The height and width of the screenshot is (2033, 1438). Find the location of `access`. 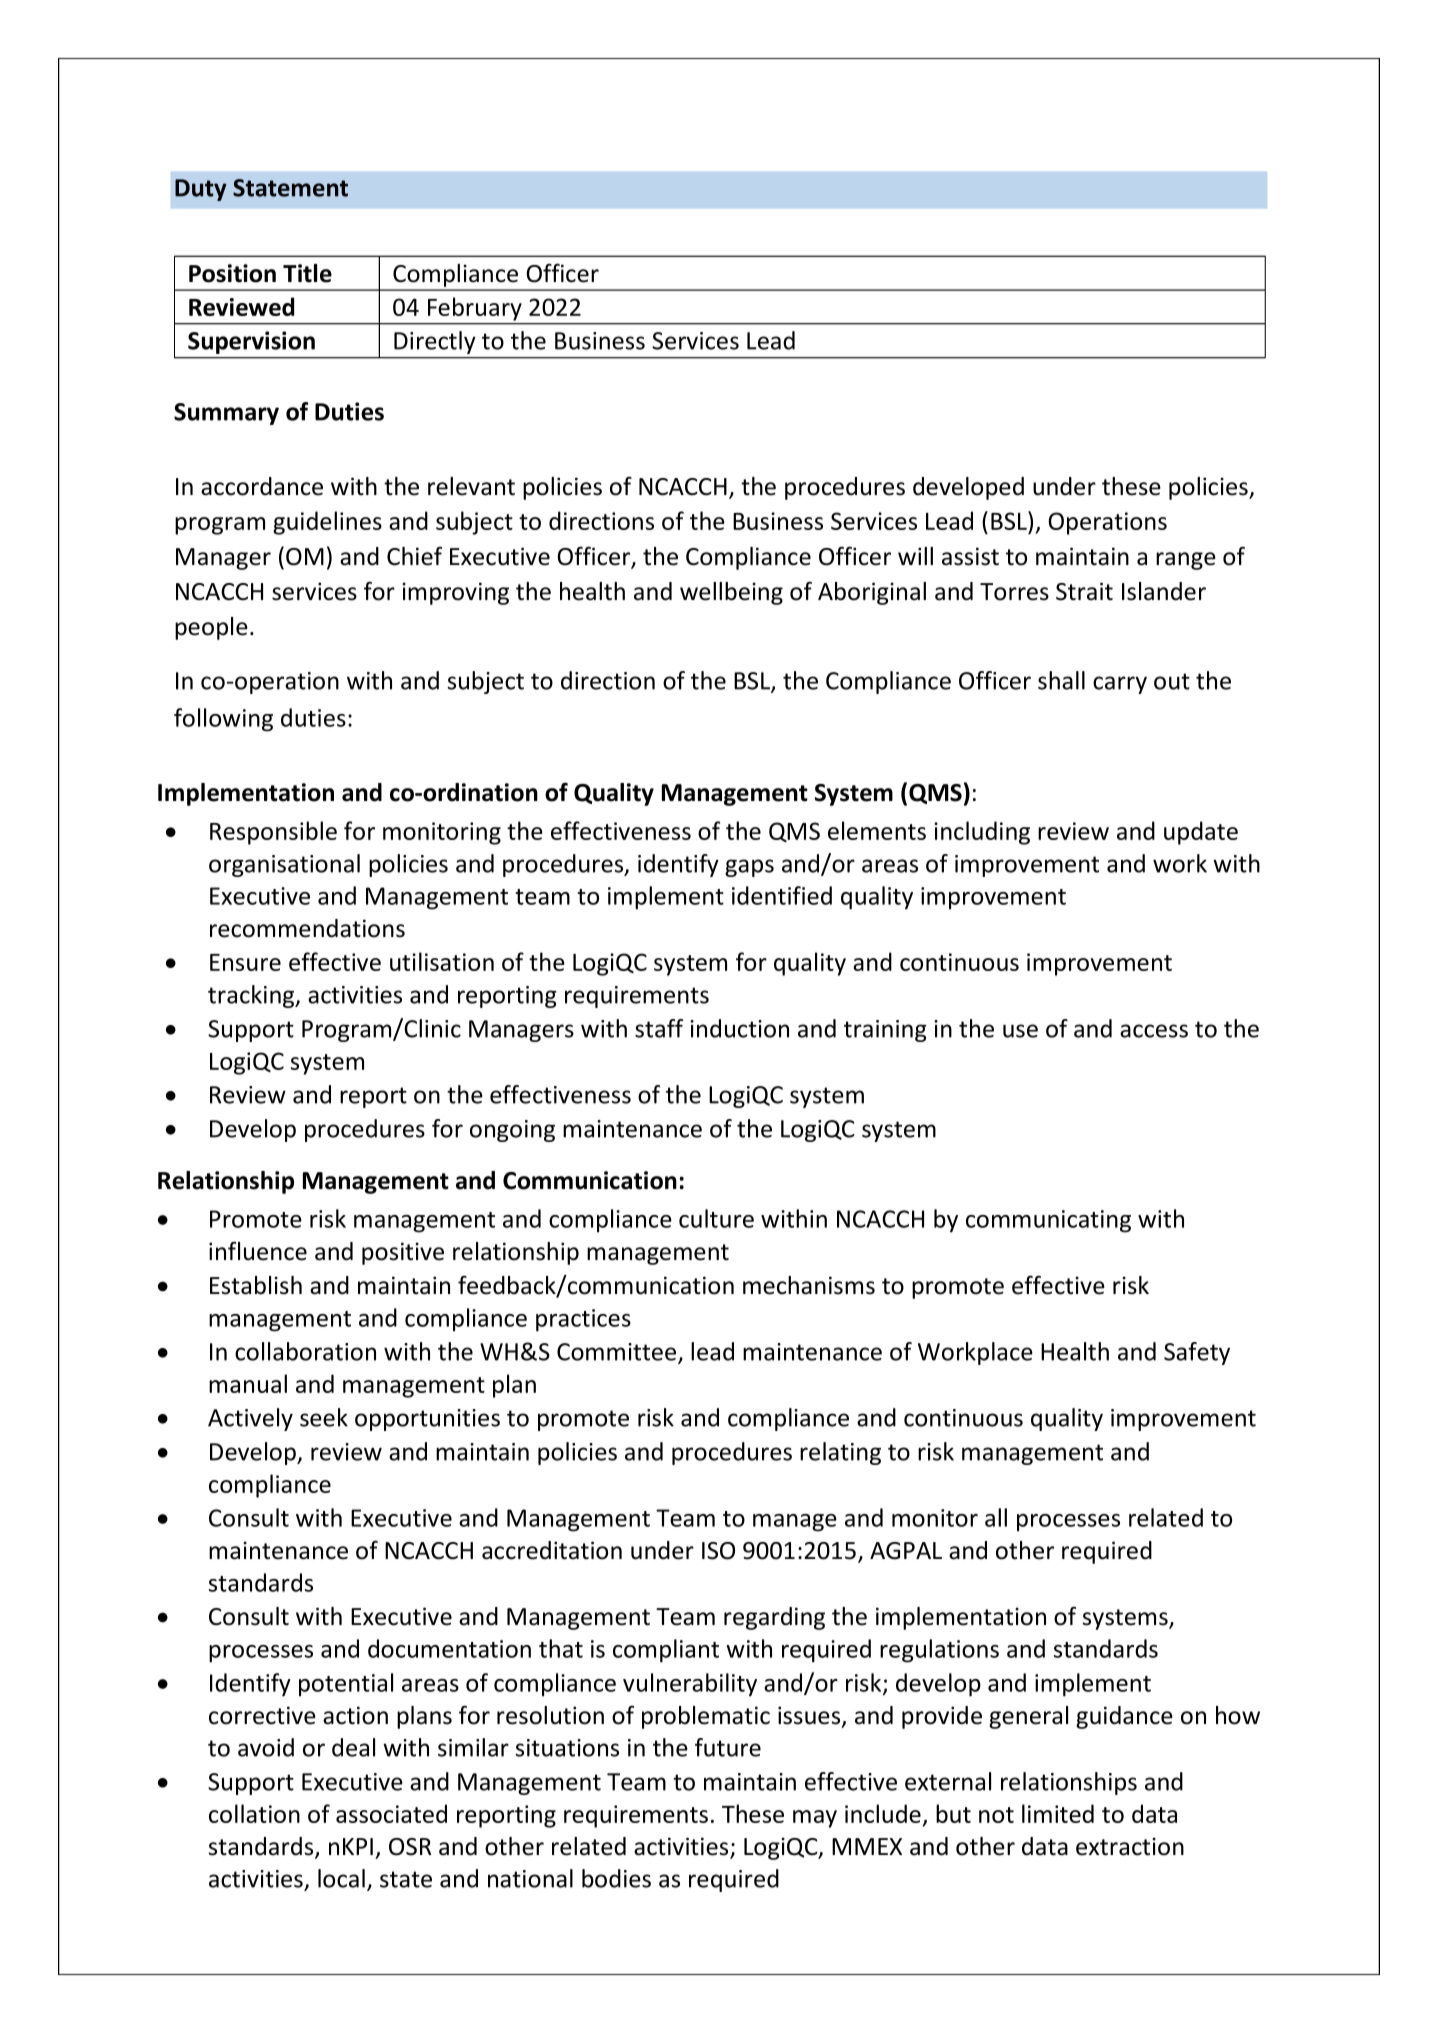

access is located at coordinates (1154, 1031).
